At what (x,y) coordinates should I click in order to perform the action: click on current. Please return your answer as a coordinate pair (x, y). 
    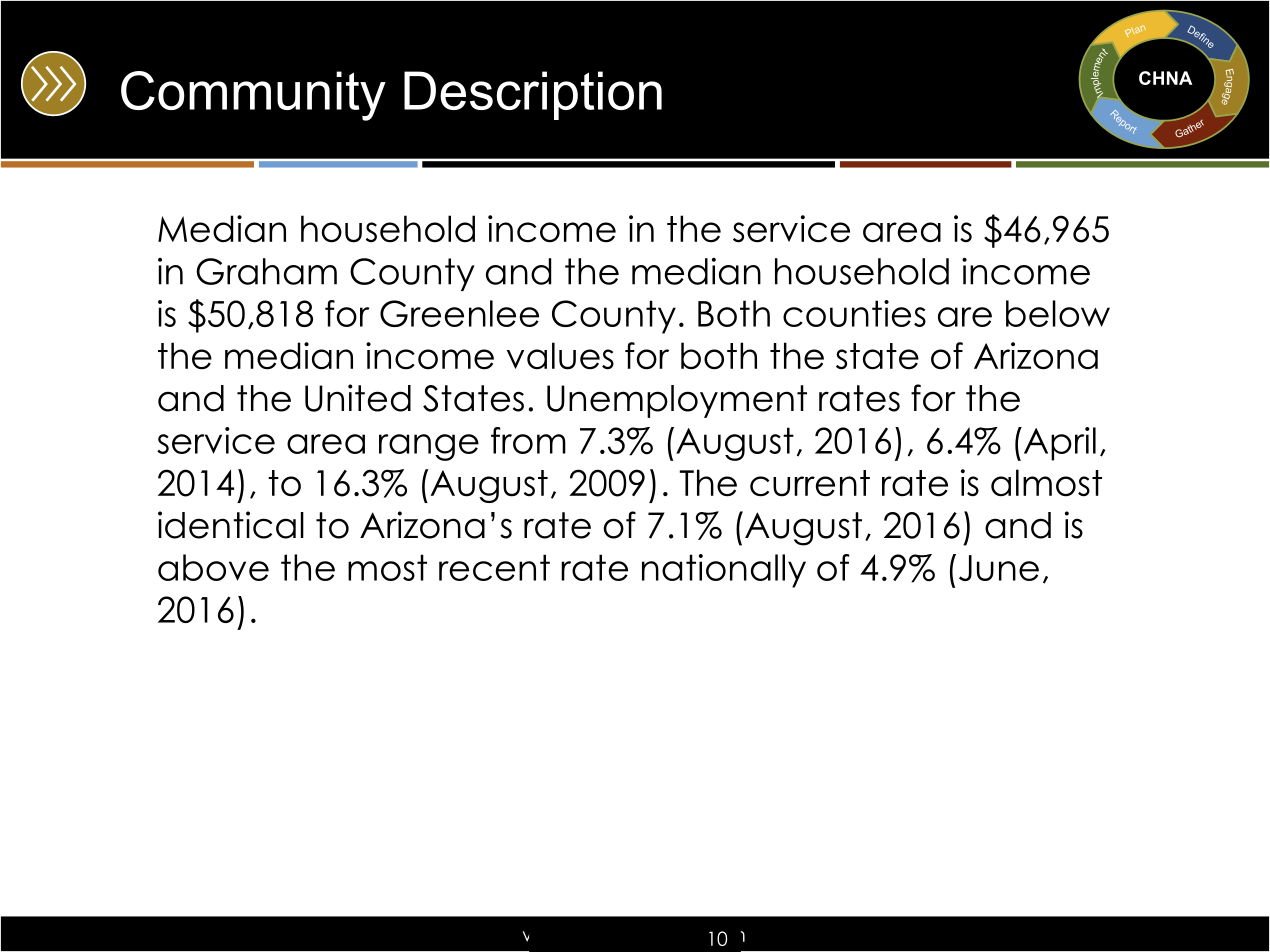
    Looking at the image, I should click on (810, 483).
